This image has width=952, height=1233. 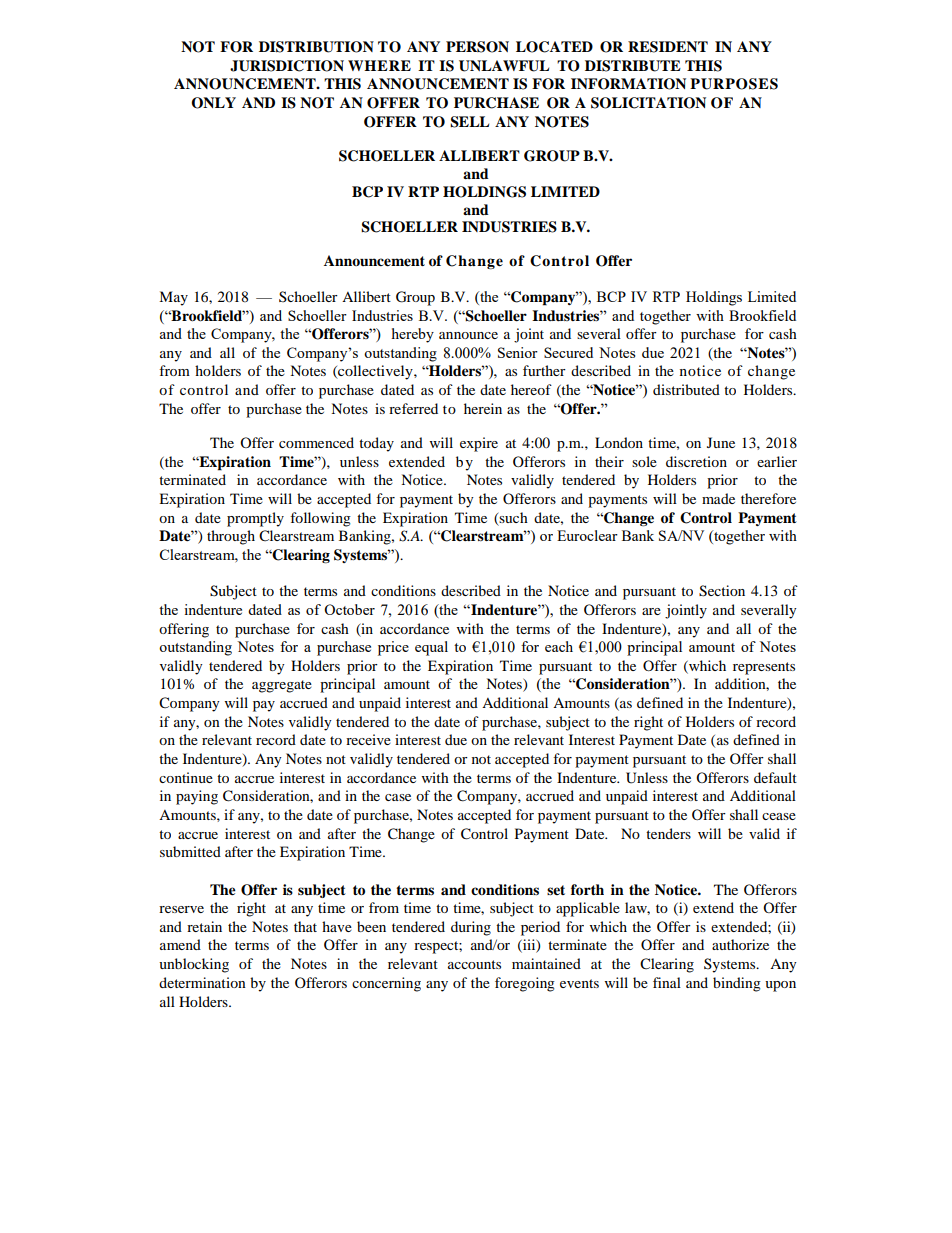 I want to click on hereby, so click(x=413, y=335).
